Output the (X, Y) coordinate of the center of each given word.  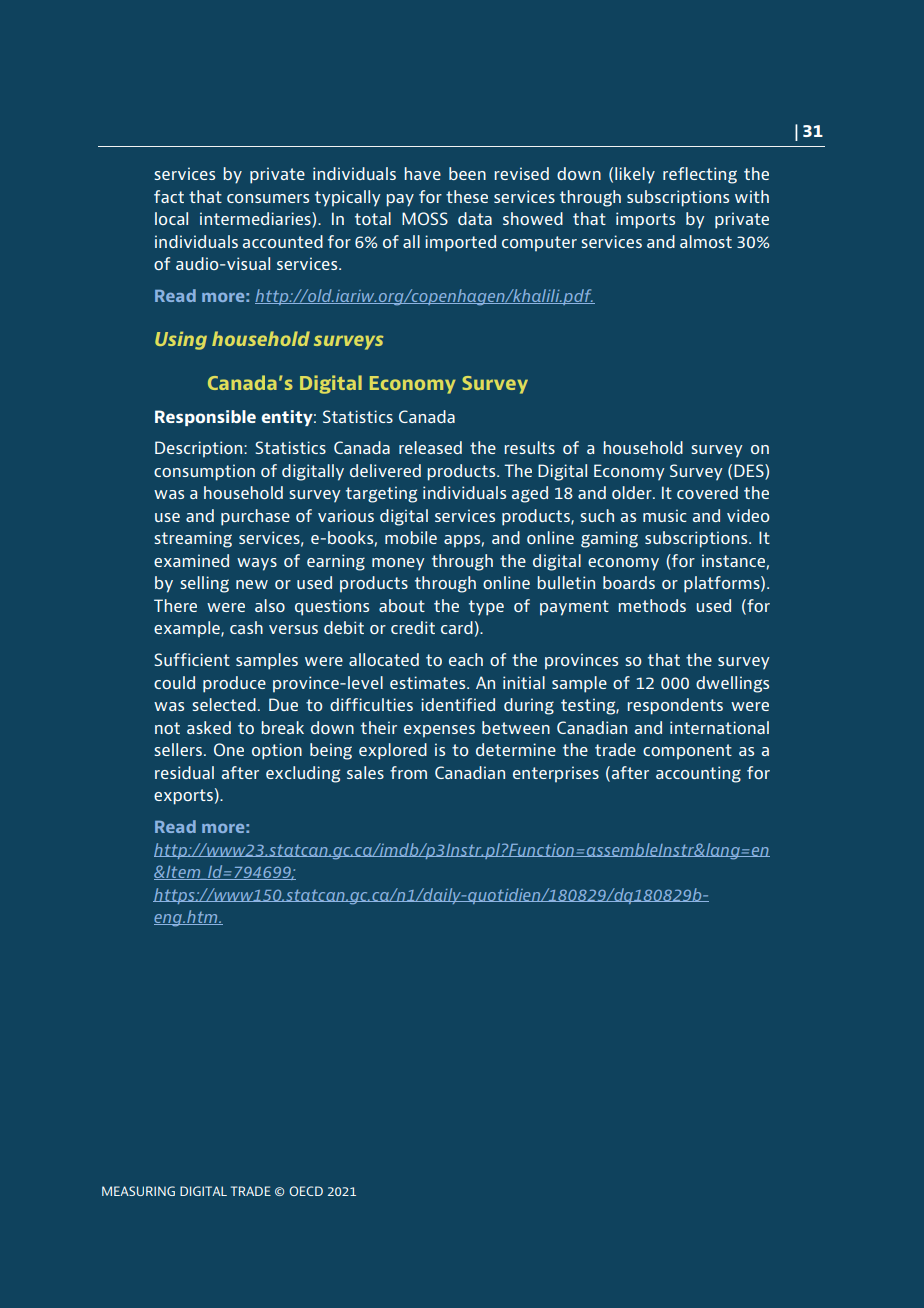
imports (645, 220)
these (467, 196)
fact (169, 196)
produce (234, 684)
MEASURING (138, 1191)
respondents (675, 706)
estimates (429, 682)
